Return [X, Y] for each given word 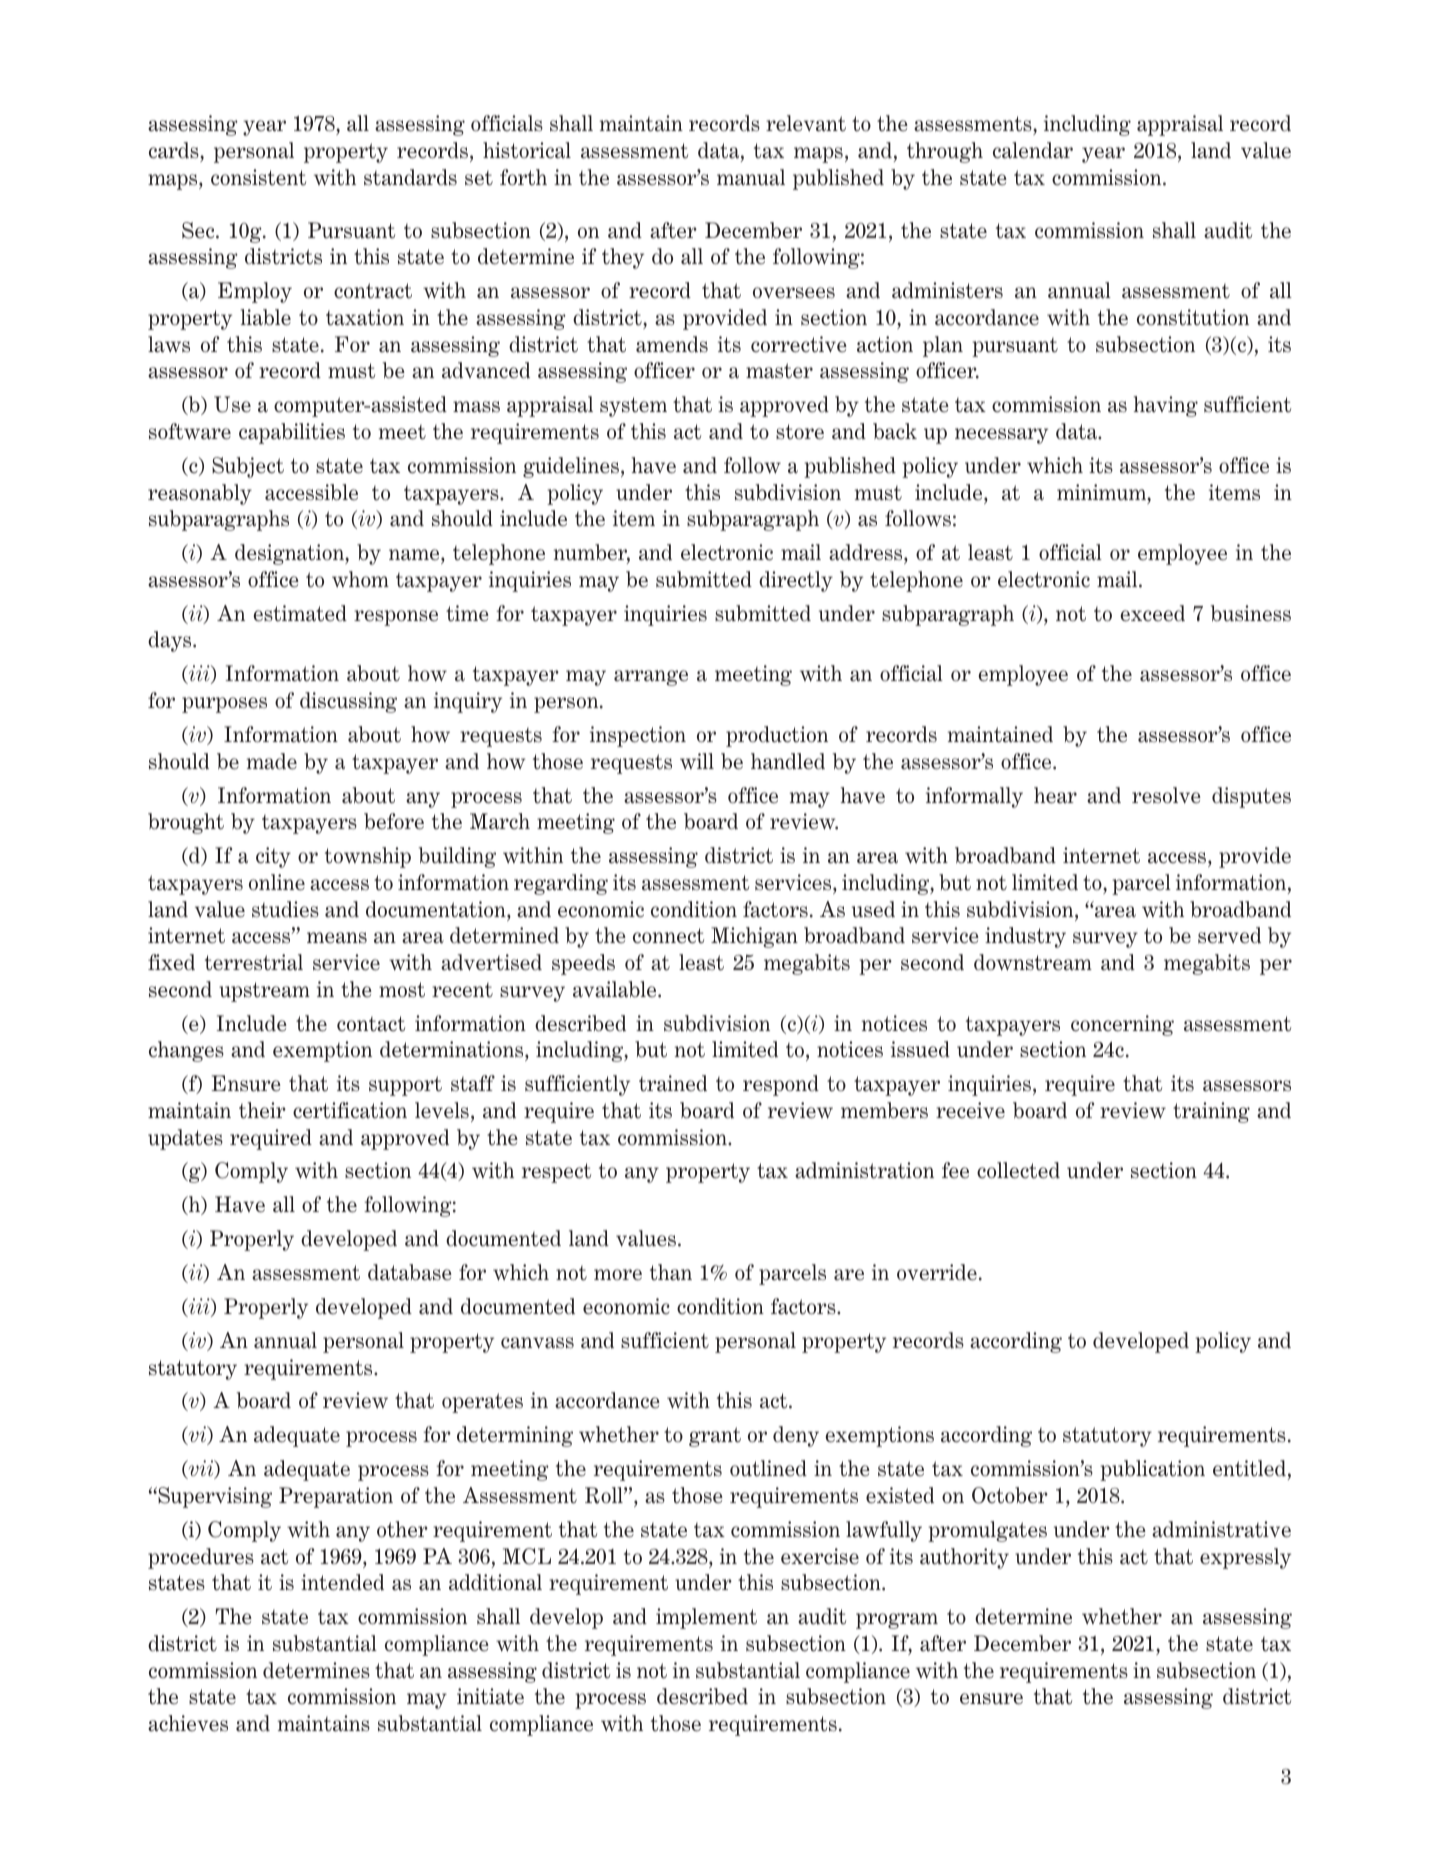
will [697, 761]
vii [201, 1469]
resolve [1166, 795]
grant [715, 1437]
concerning [1122, 1025]
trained [673, 1083]
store [800, 432]
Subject [248, 467]
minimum [1102, 492]
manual [751, 177]
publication [1152, 1470]
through [945, 152]
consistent [258, 177]
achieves [188, 1723]
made [272, 761]
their [262, 1110]
